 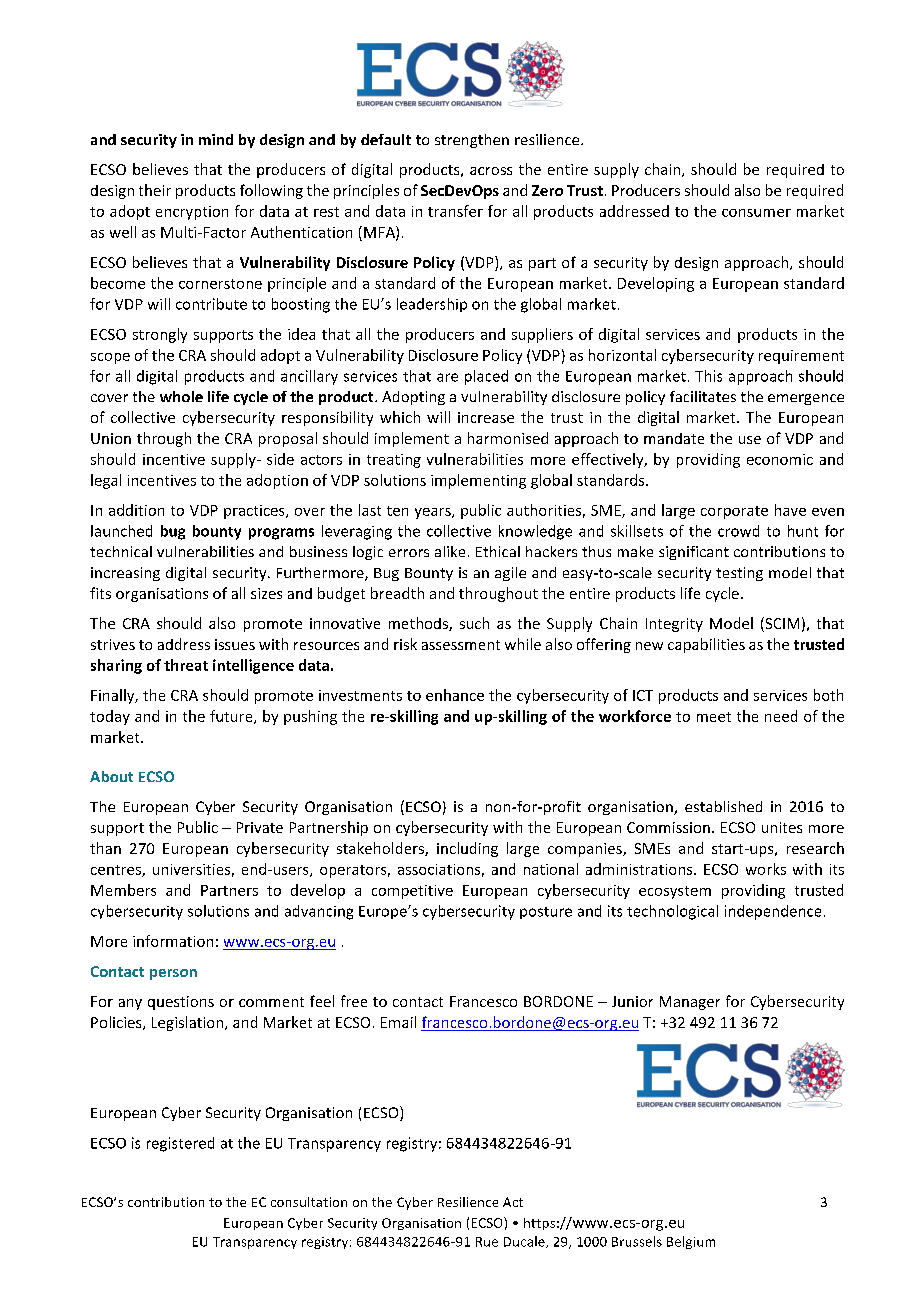 What do you see at coordinates (186, 665) in the screenshot?
I see `threat` at bounding box center [186, 665].
